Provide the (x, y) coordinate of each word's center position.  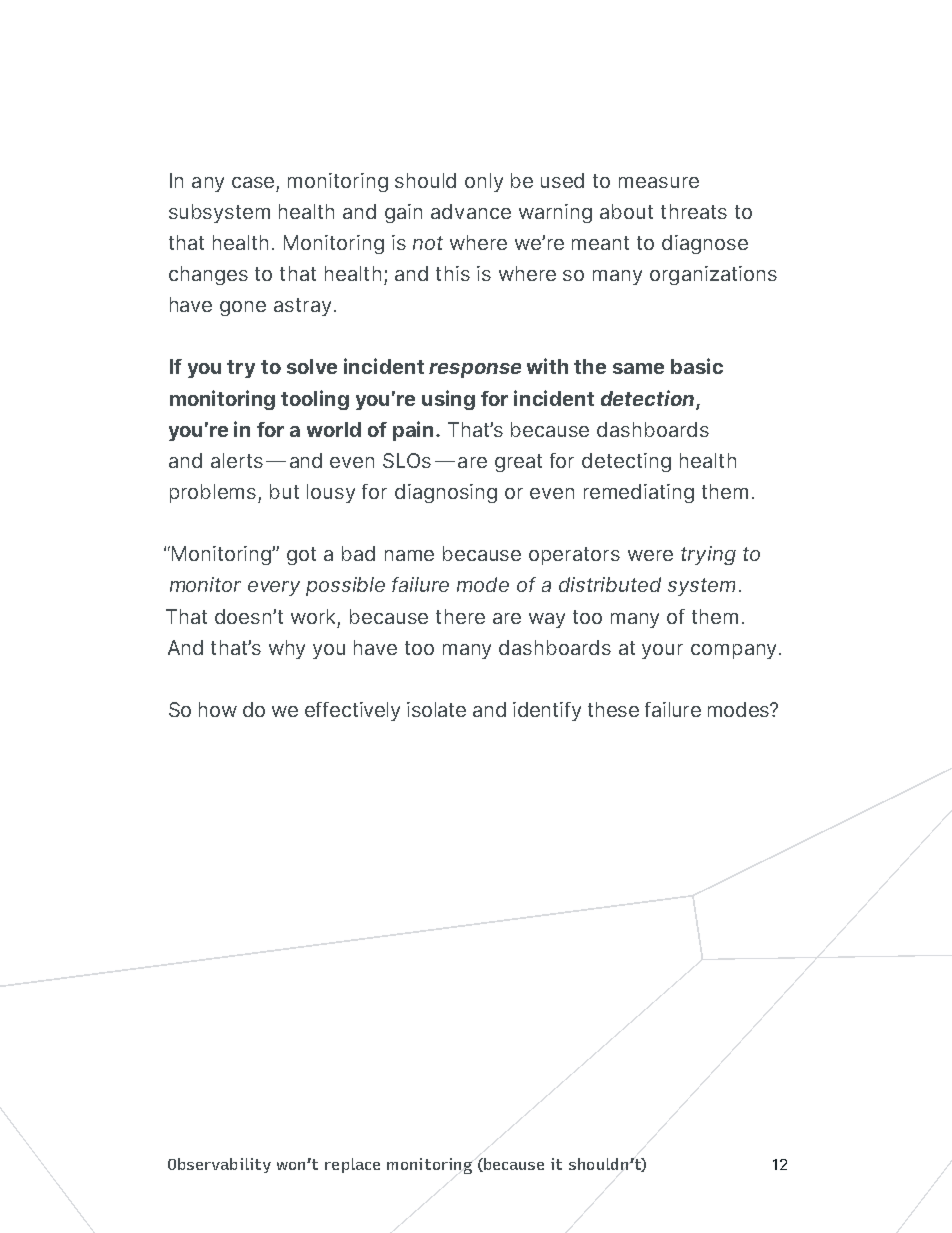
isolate (436, 709)
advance (471, 211)
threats (694, 211)
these (613, 709)
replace (352, 1165)
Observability (219, 1165)
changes (208, 275)
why (287, 649)
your (662, 651)
